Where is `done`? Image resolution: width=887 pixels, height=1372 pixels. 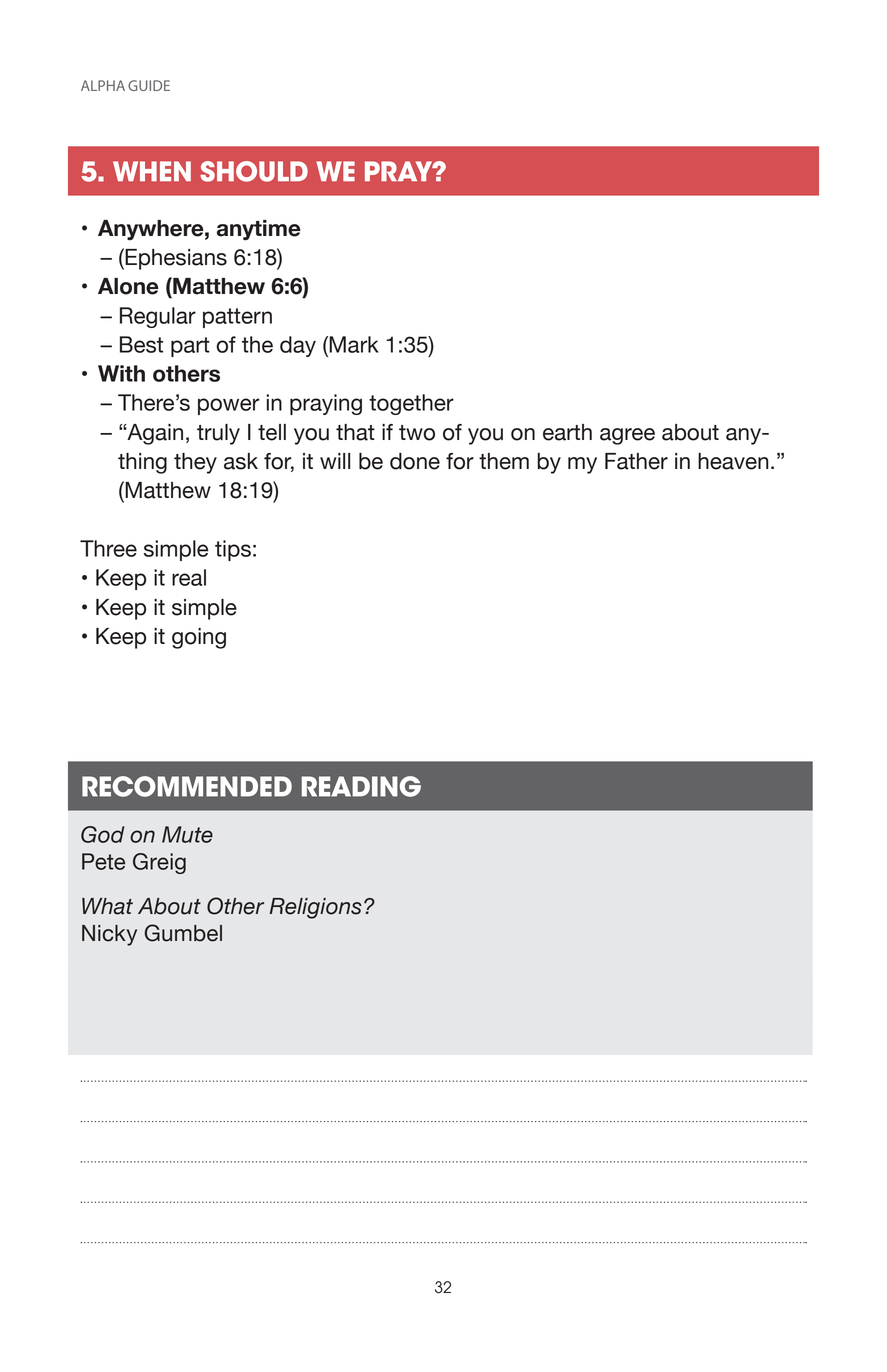
done is located at coordinates (415, 461).
